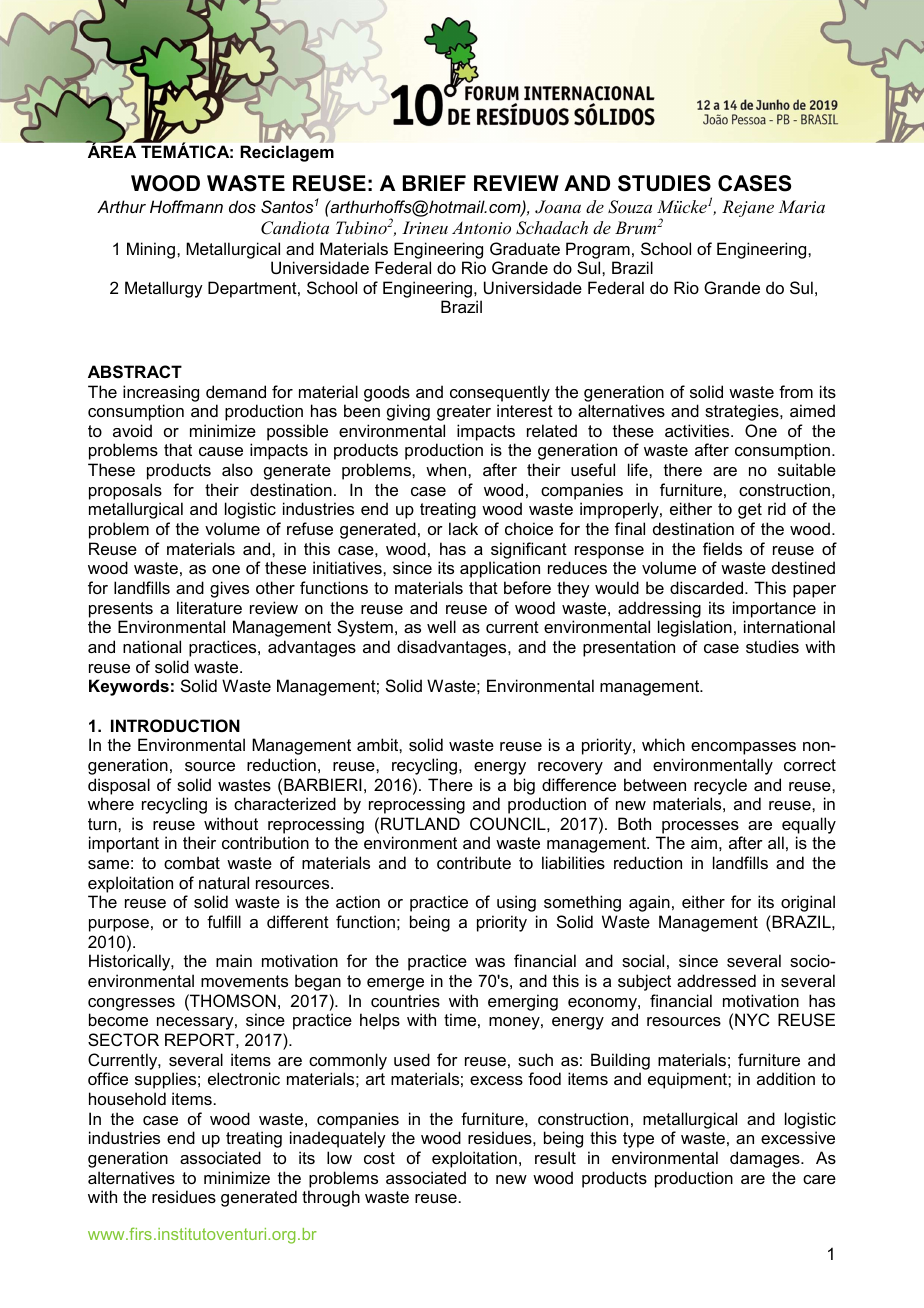  What do you see at coordinates (700, 827) in the screenshot?
I see `processes` at bounding box center [700, 827].
